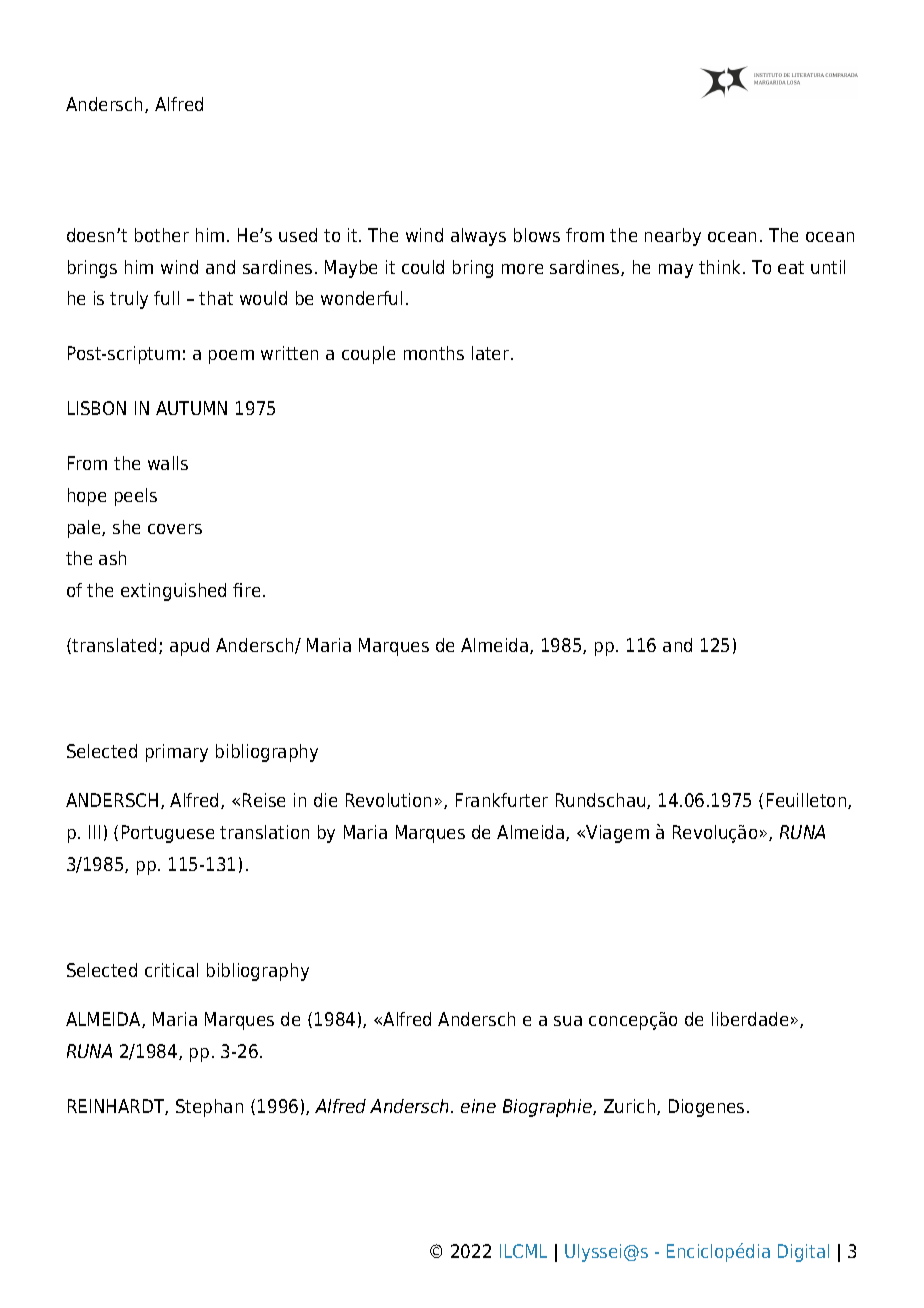 The height and width of the image is (1308, 924). Describe the element at coordinates (423, 267) in the image. I see `could` at that location.
